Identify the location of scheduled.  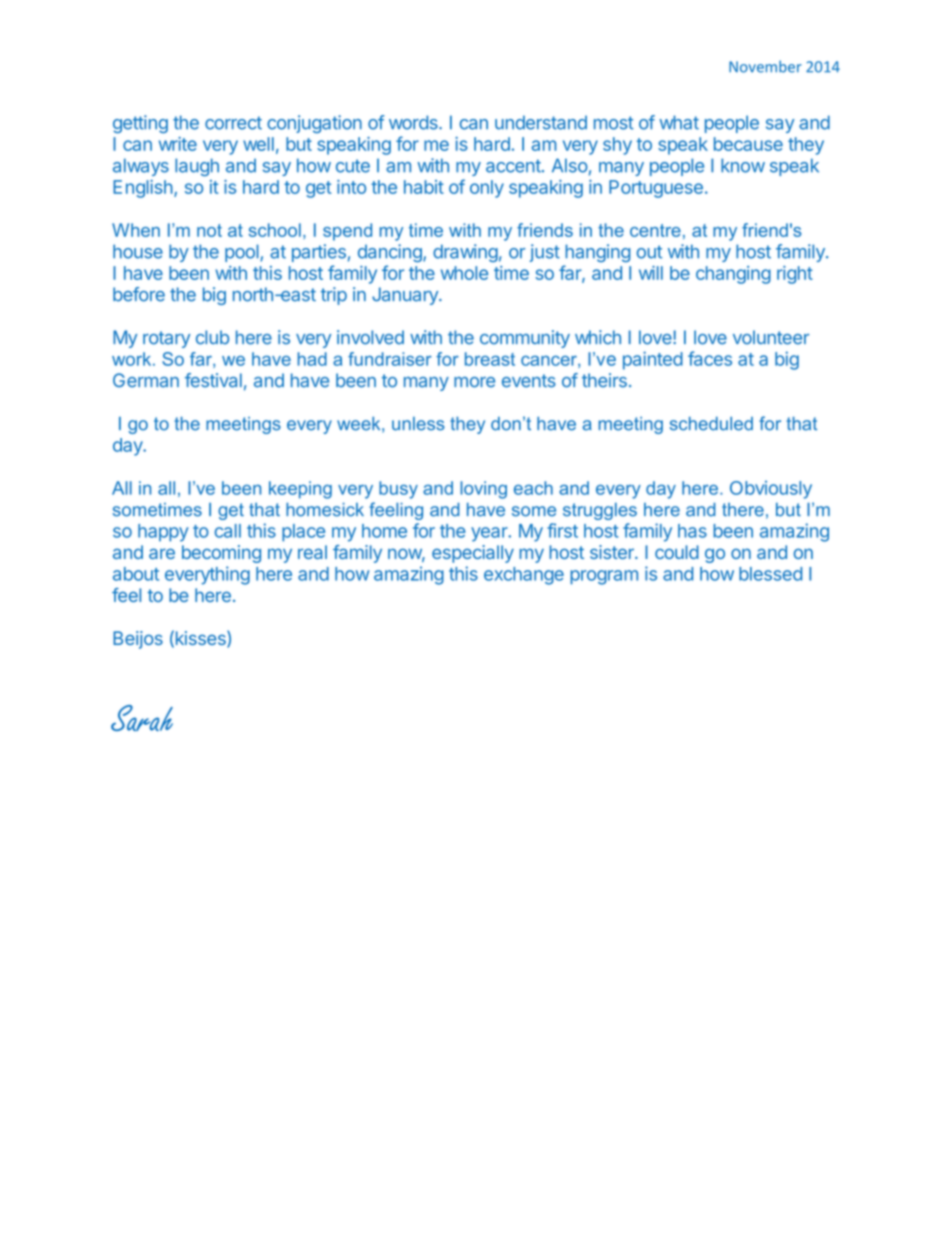
(711, 424).
